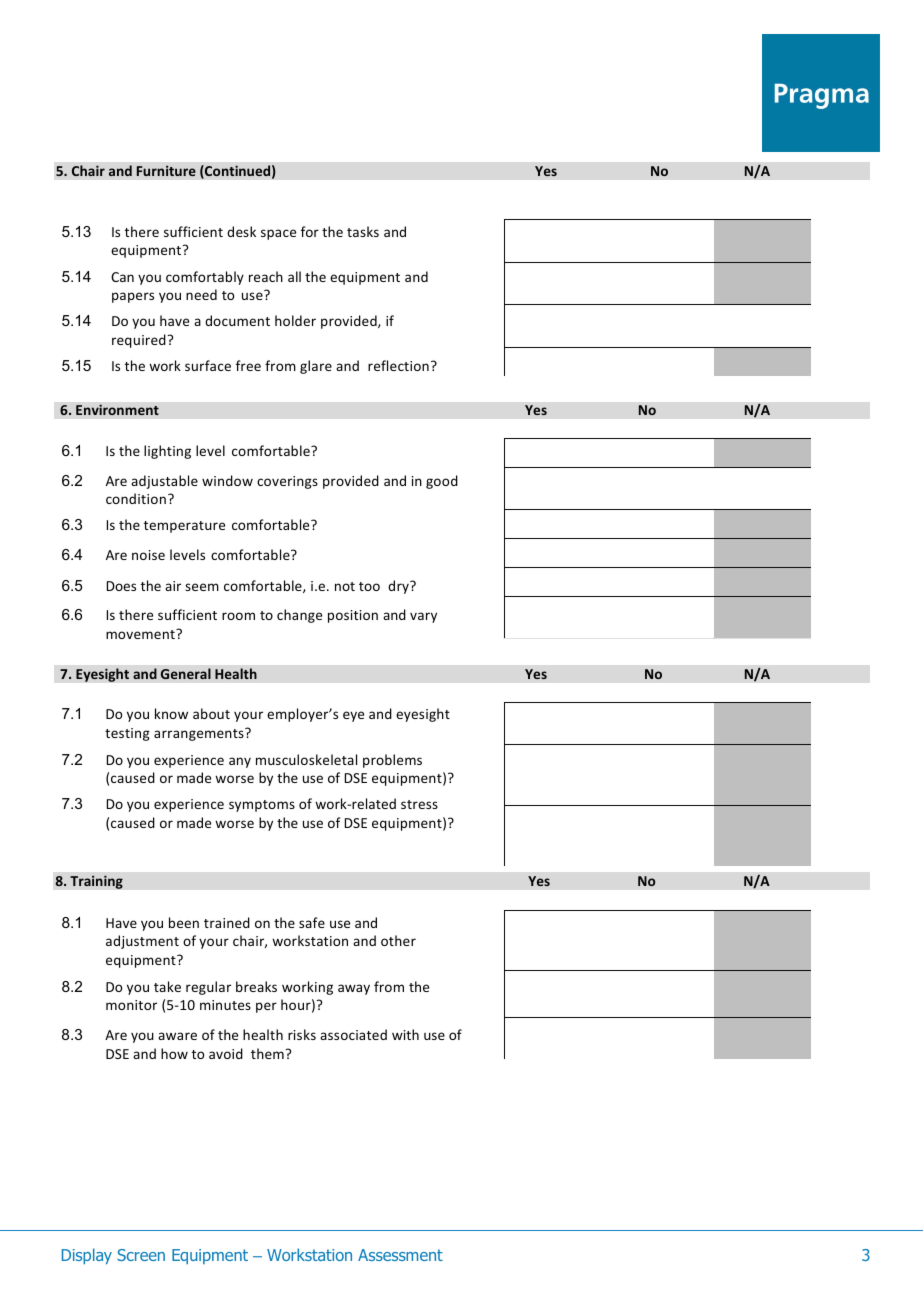  Describe the element at coordinates (398, 940) in the document. I see `other` at that location.
